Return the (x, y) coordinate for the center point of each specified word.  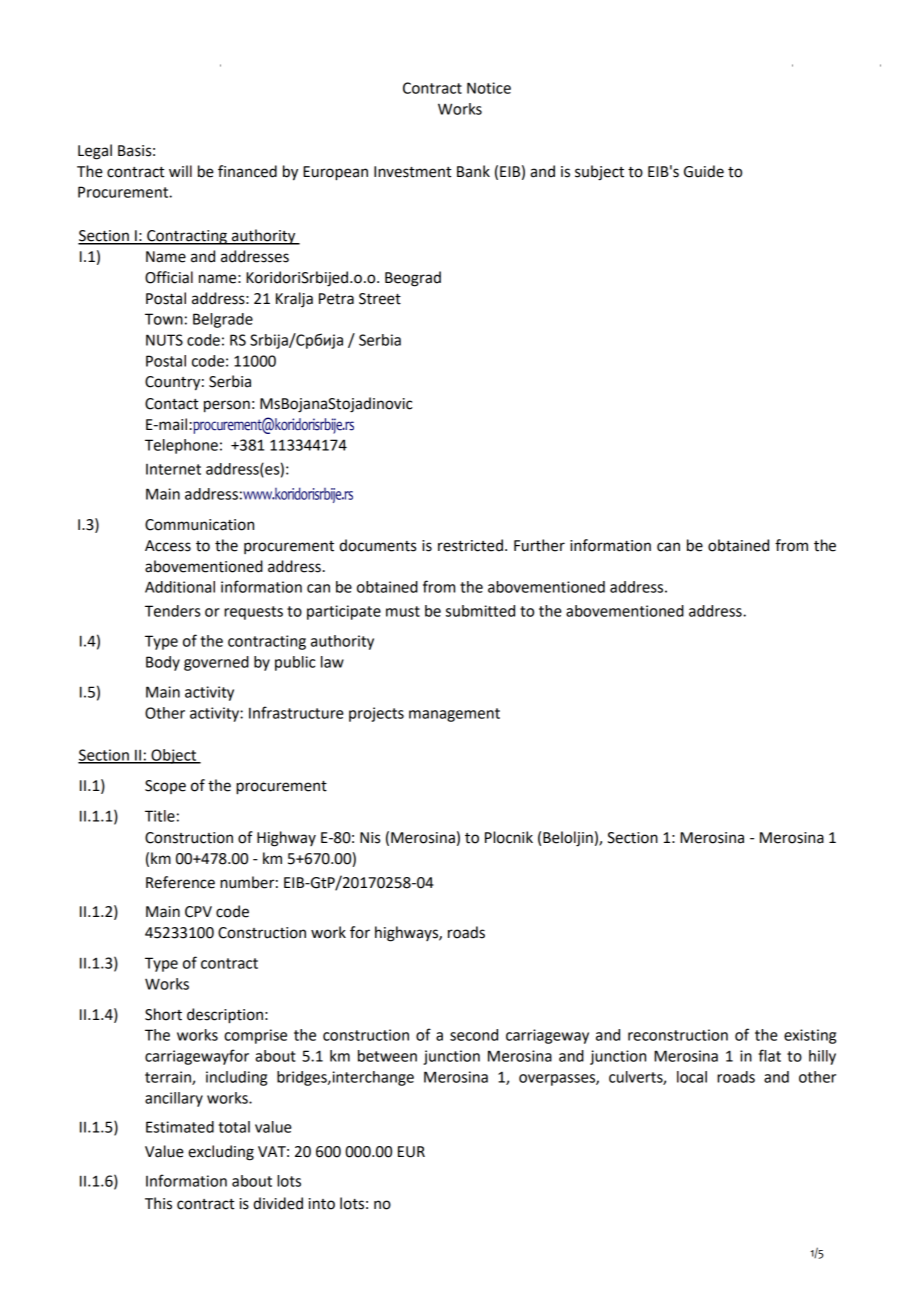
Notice (489, 88)
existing (810, 1036)
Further (539, 545)
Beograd (413, 279)
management (454, 715)
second (474, 1035)
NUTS (164, 340)
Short (163, 1014)
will (180, 171)
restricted (470, 545)
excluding (221, 1153)
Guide (704, 171)
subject (599, 173)
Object (174, 756)
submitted (480, 611)
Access (168, 546)
